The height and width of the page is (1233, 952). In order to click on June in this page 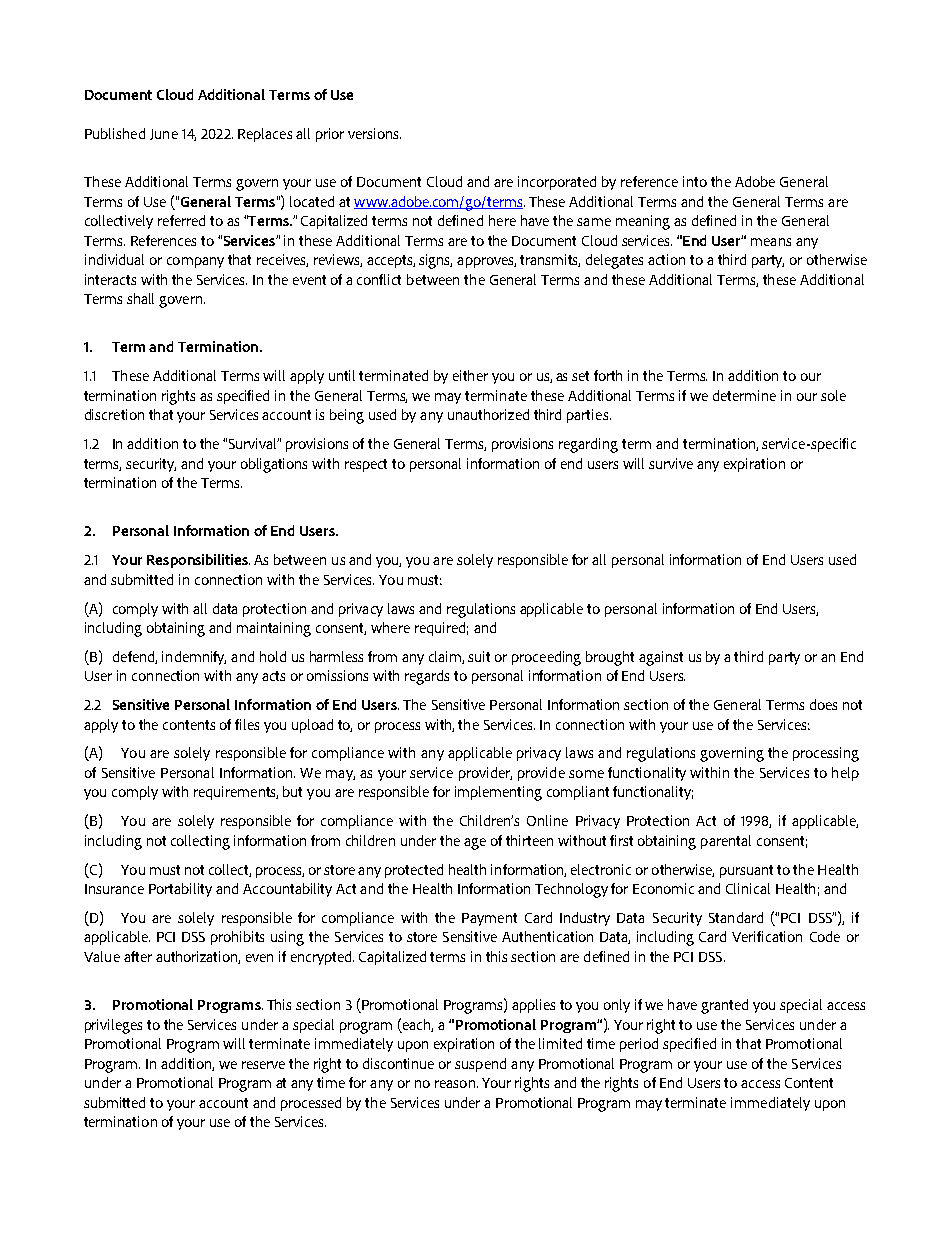, I will do `click(164, 134)`.
